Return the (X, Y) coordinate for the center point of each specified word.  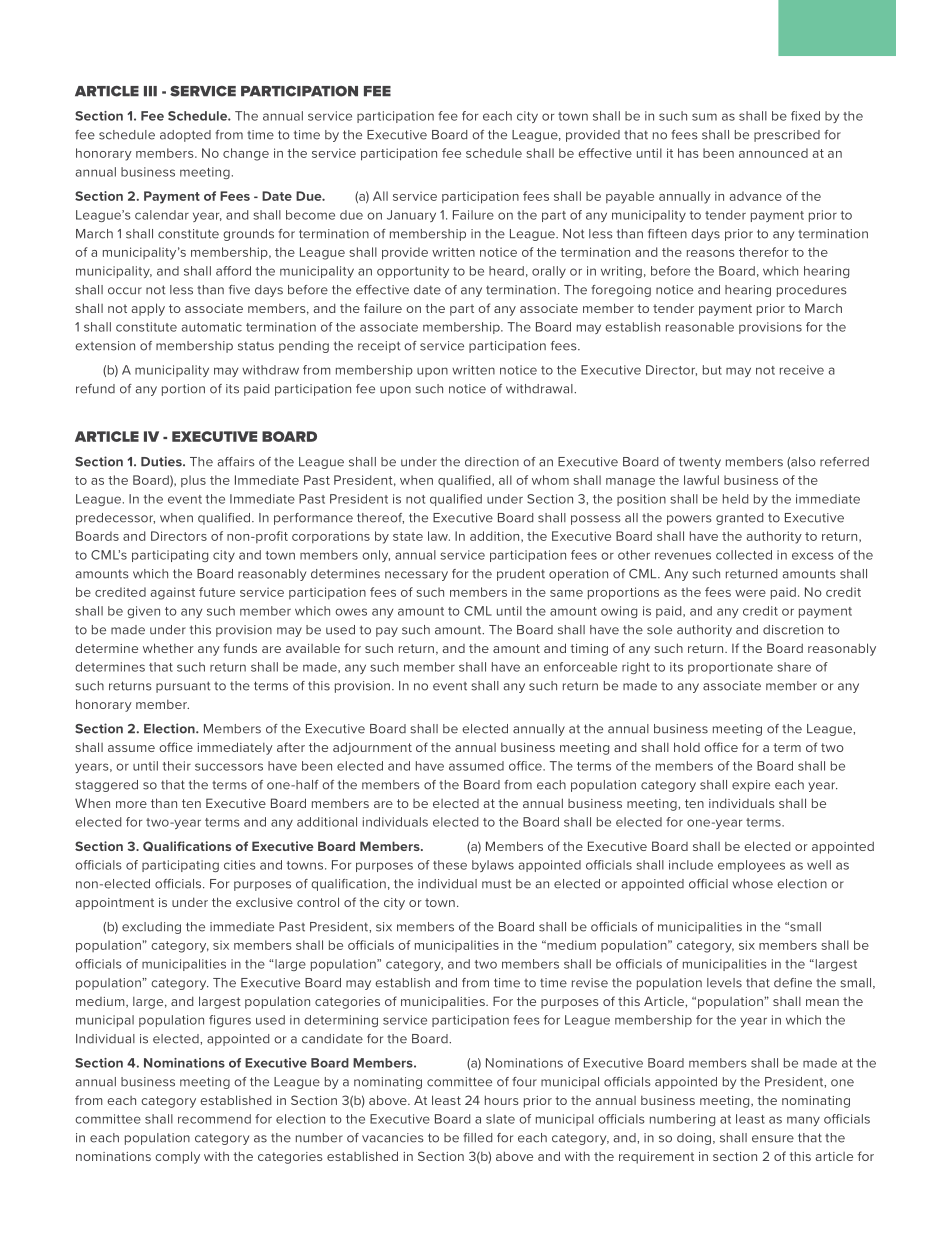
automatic (211, 327)
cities (240, 865)
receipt (379, 347)
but (712, 370)
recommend (214, 1119)
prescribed (787, 136)
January (411, 216)
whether (168, 648)
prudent (521, 575)
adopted (185, 136)
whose (752, 884)
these (450, 865)
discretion (793, 630)
